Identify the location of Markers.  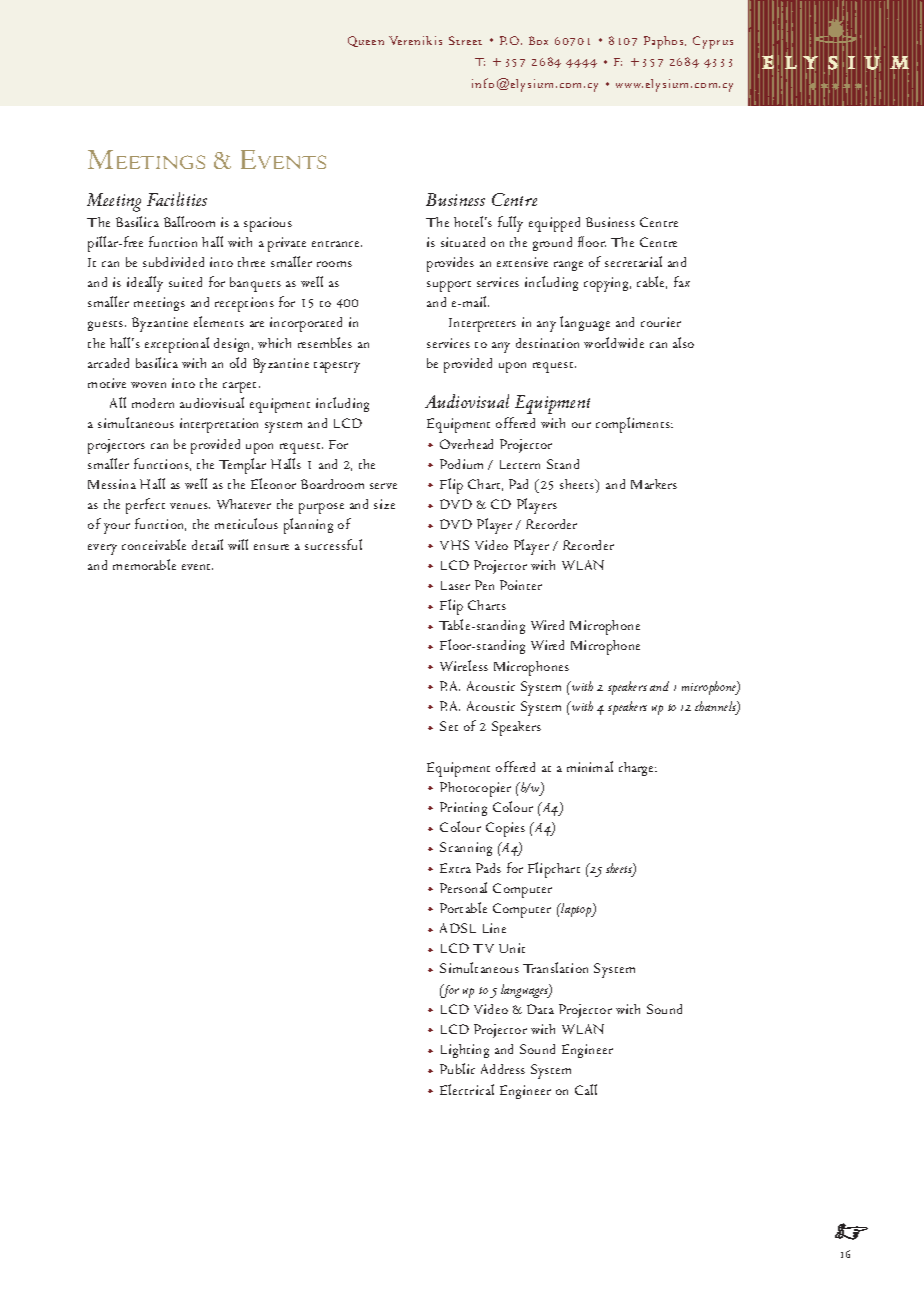
(654, 484).
